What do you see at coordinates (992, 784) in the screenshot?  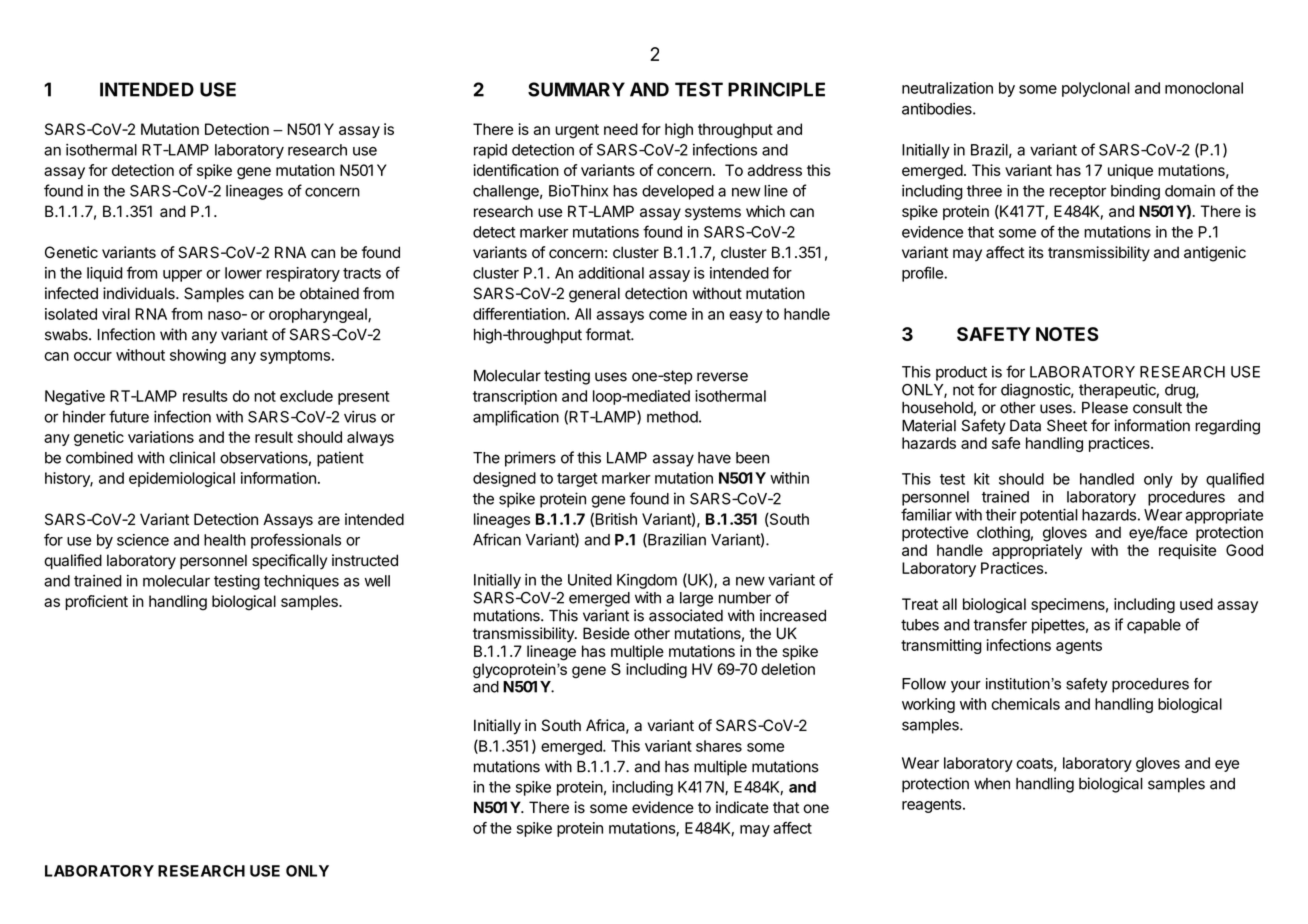 I see `when` at bounding box center [992, 784].
